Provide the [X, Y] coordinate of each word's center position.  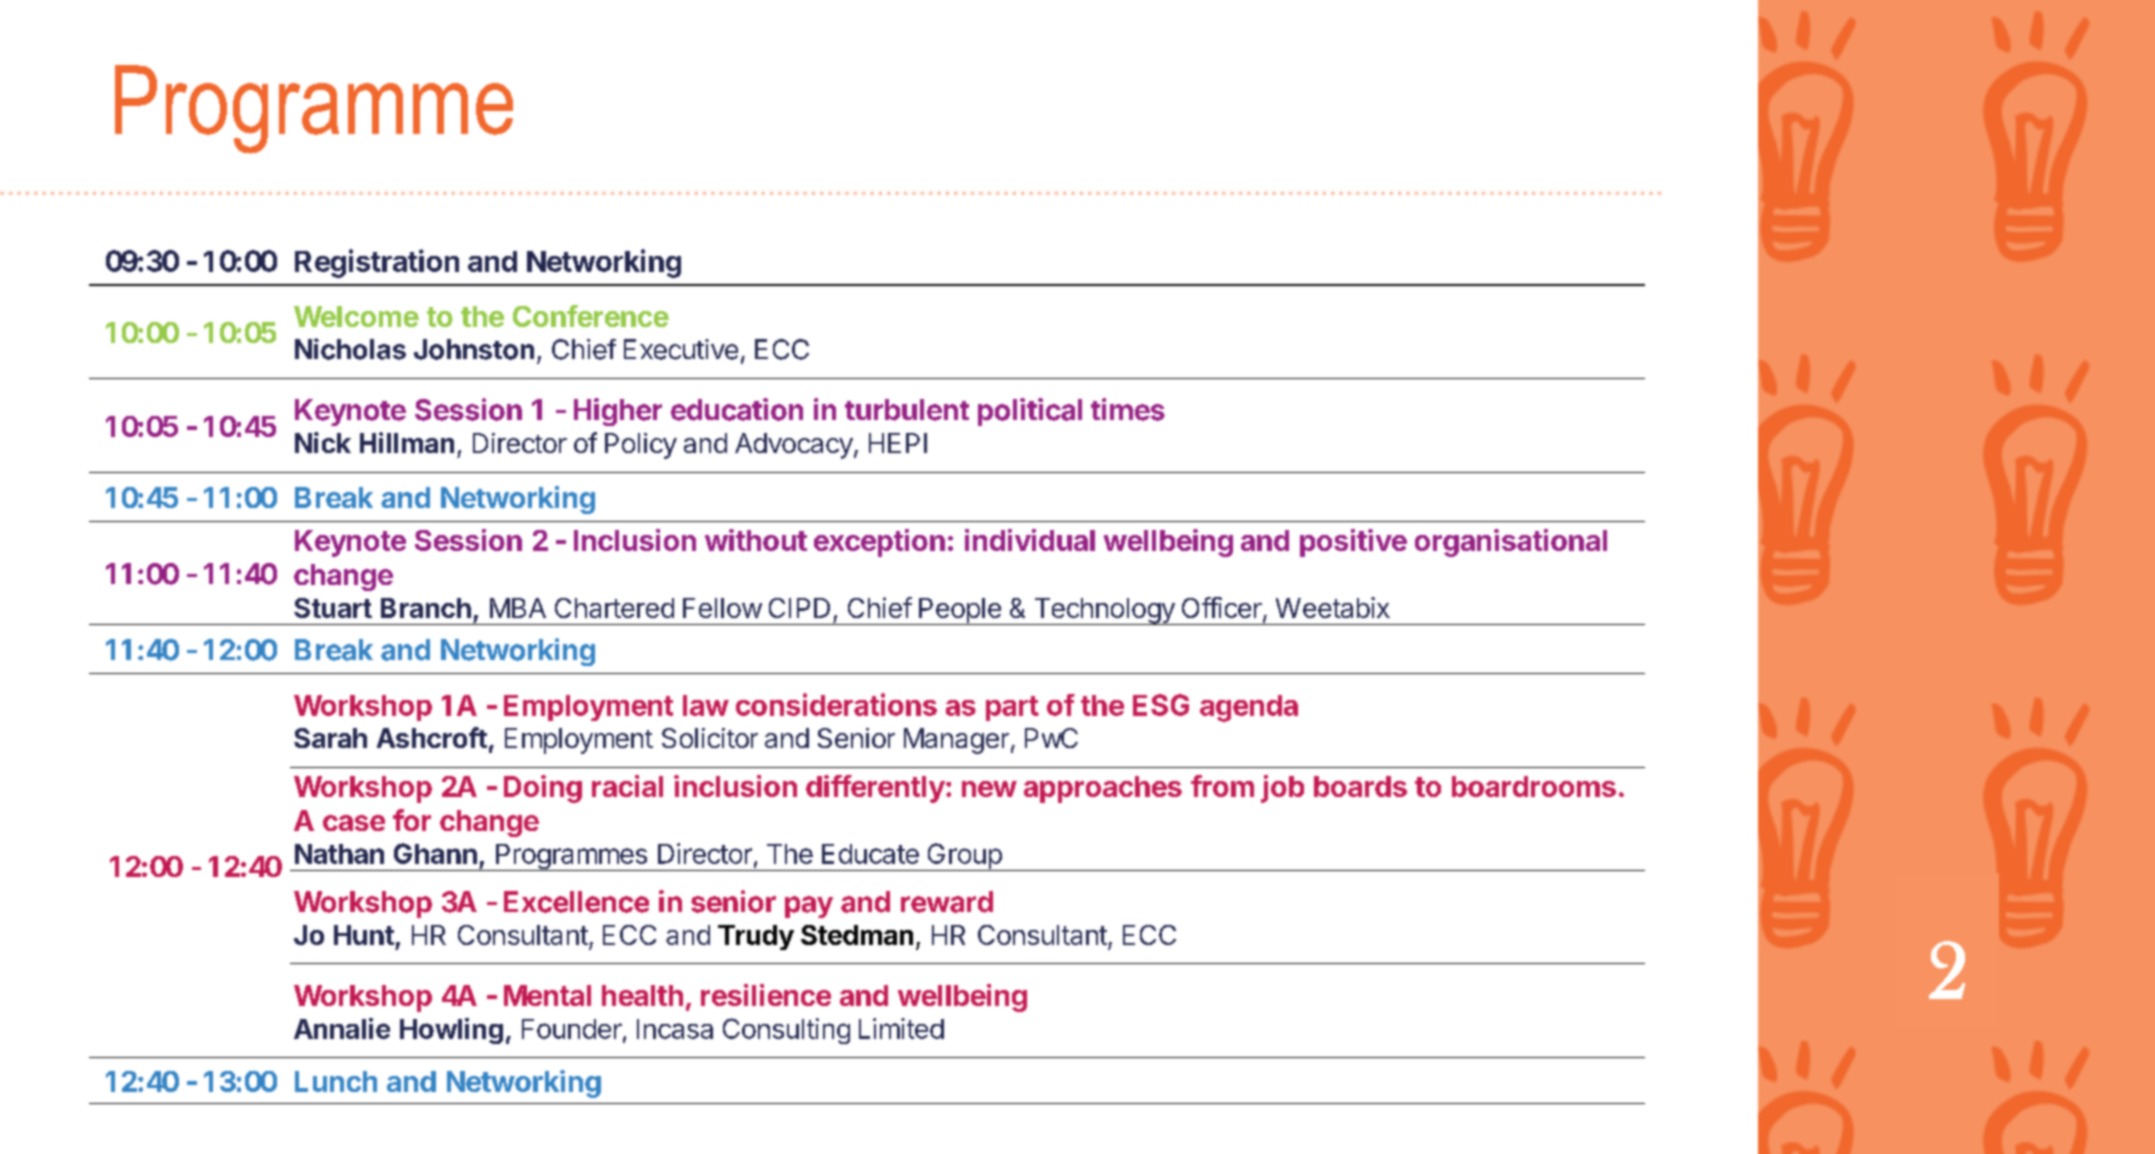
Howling [451, 1031]
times [1128, 409]
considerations [836, 704]
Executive [681, 349]
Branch [426, 608]
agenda [1249, 708]
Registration [377, 263]
